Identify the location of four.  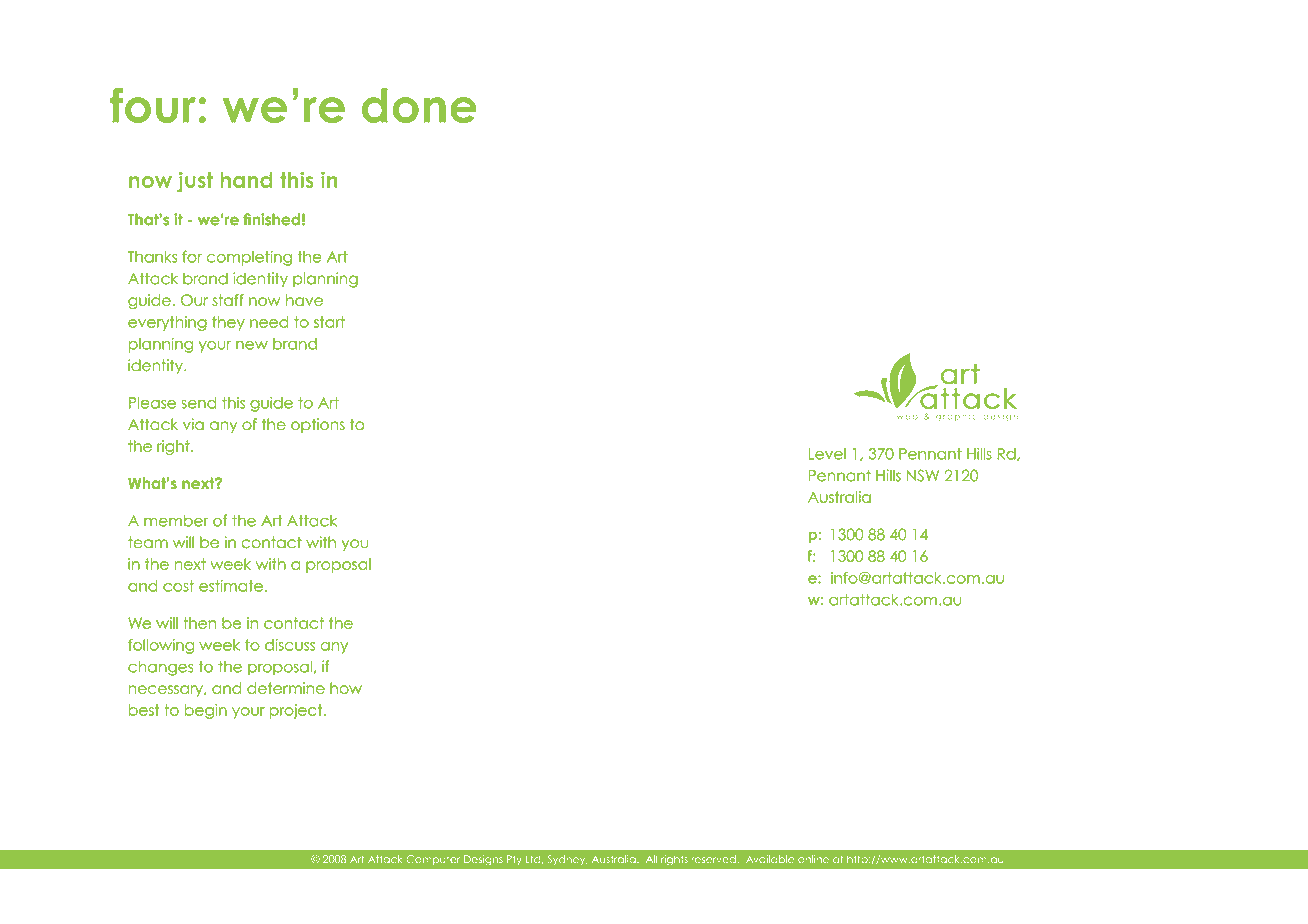
(153, 105).
